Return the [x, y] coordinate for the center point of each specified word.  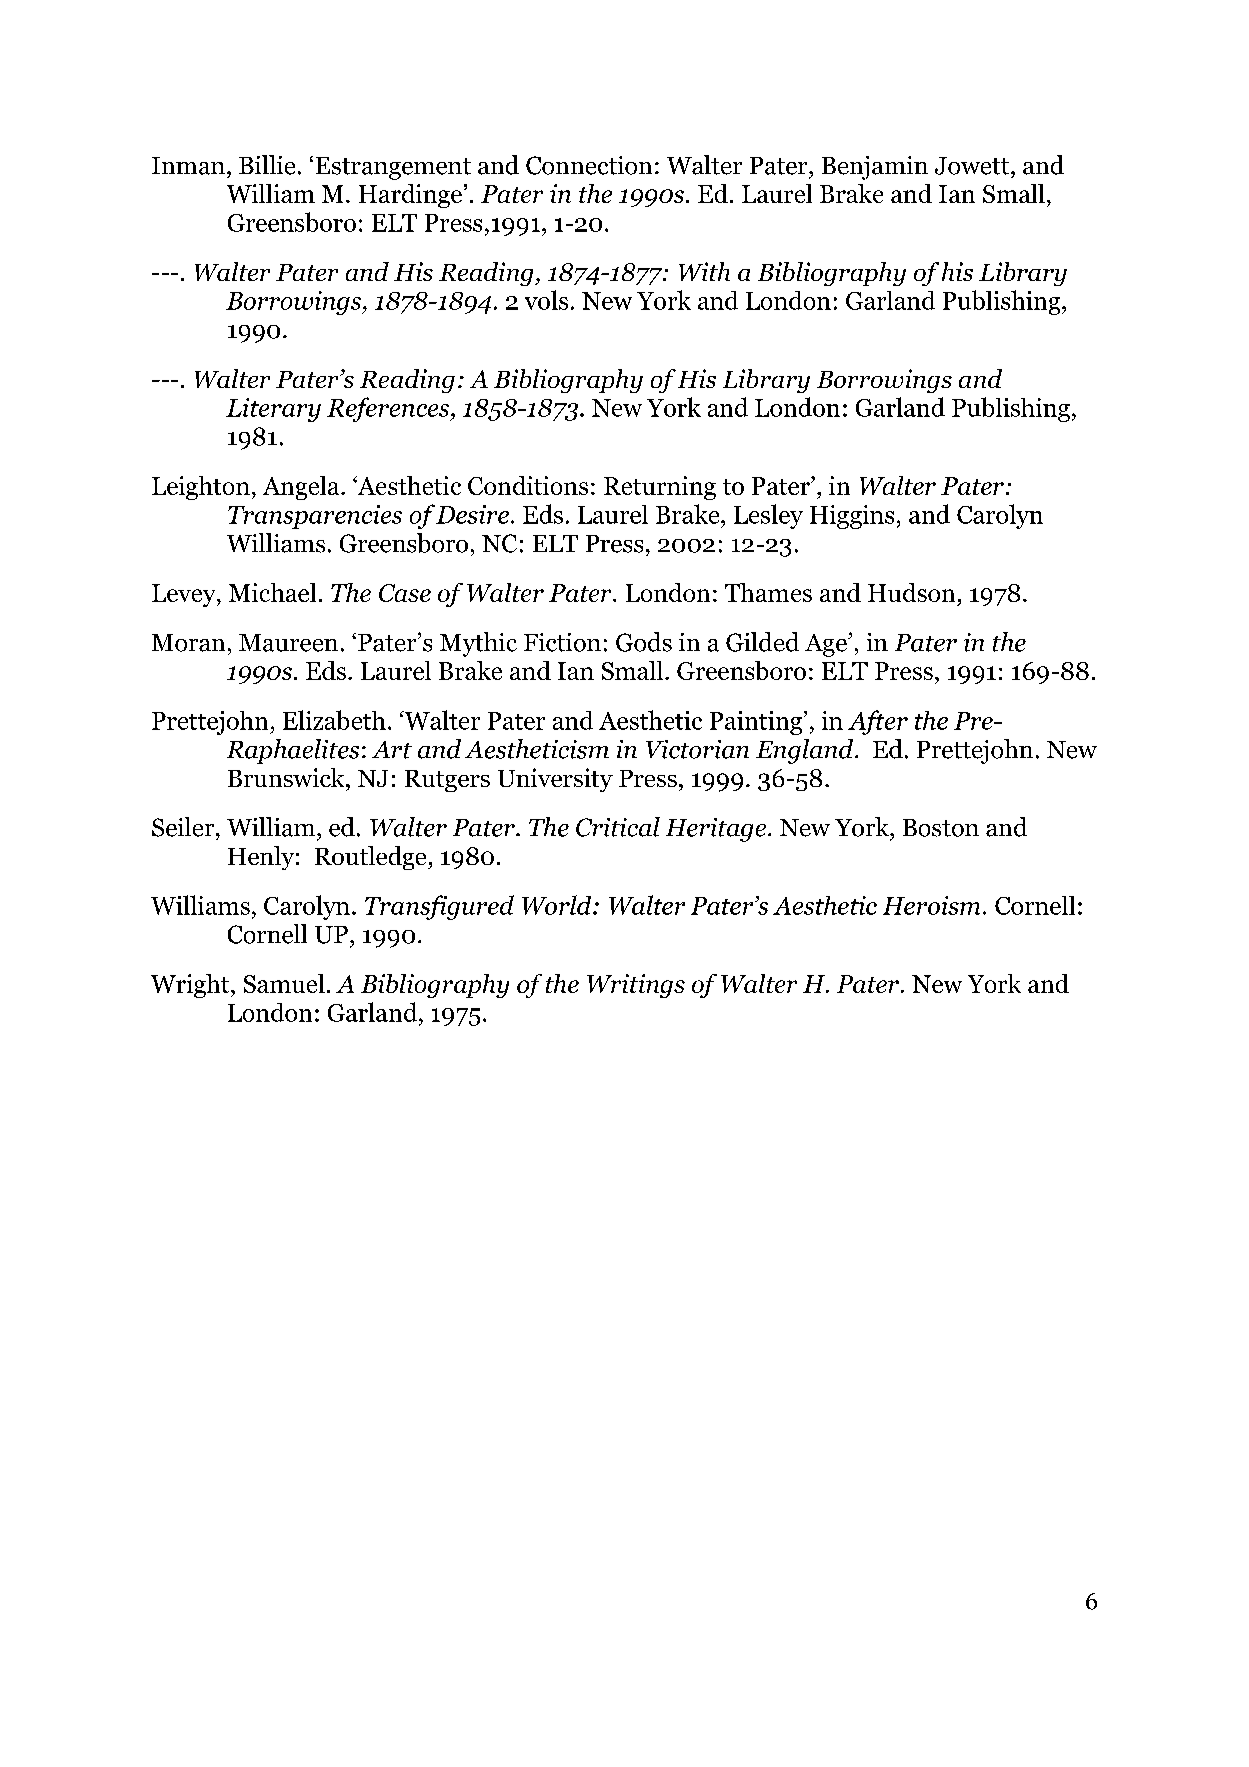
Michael [272, 592]
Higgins [852, 517]
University [555, 780]
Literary [273, 410]
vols [546, 300]
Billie [267, 165]
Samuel [284, 983]
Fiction [562, 642]
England [806, 751]
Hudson [911, 592]
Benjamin [875, 168]
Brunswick [287, 777]
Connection [589, 165]
